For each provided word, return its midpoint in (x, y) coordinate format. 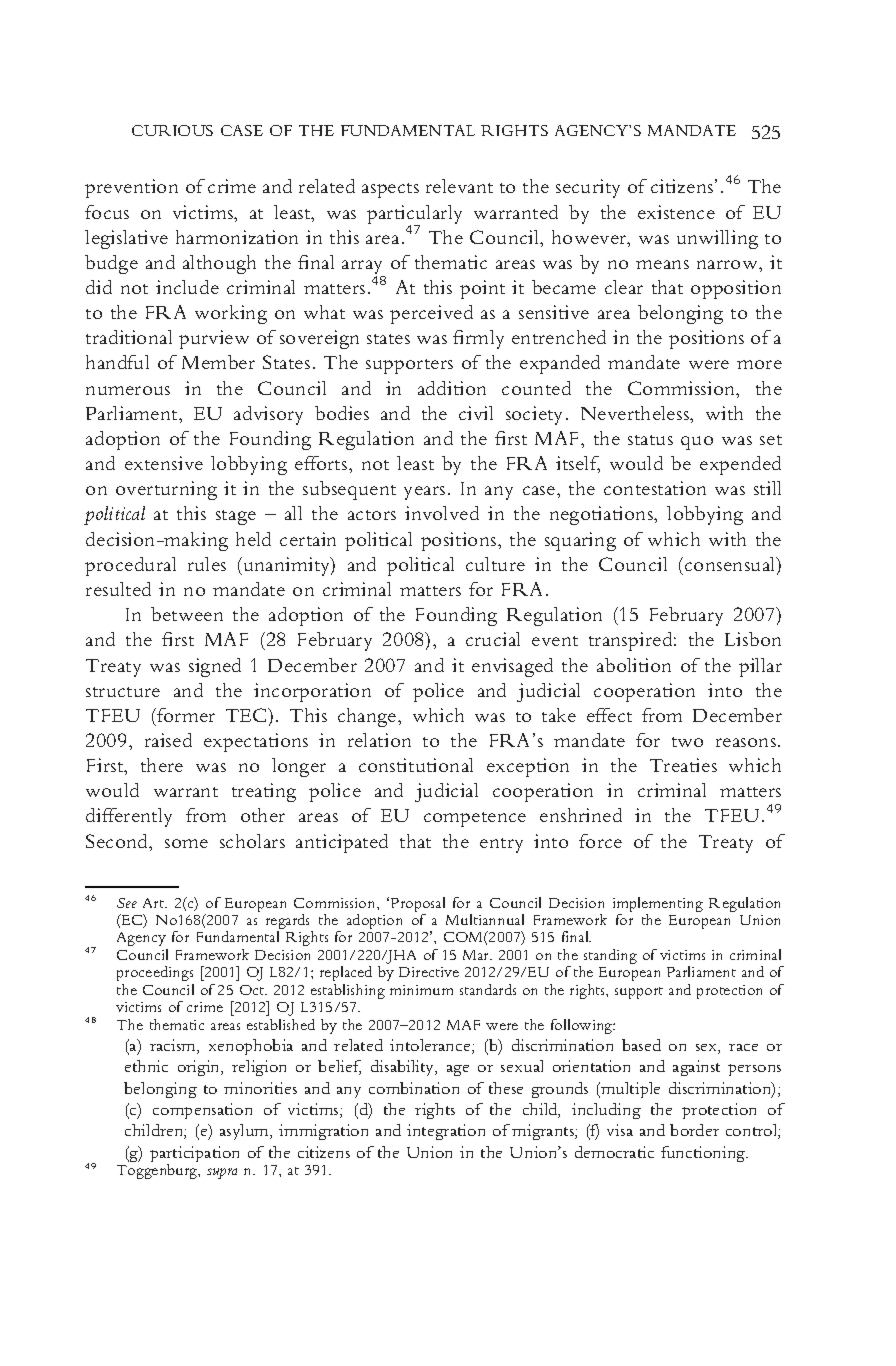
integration (446, 1132)
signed (215, 667)
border (694, 1130)
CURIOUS (172, 130)
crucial (493, 639)
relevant (459, 186)
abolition (634, 665)
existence (676, 212)
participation (194, 1155)
